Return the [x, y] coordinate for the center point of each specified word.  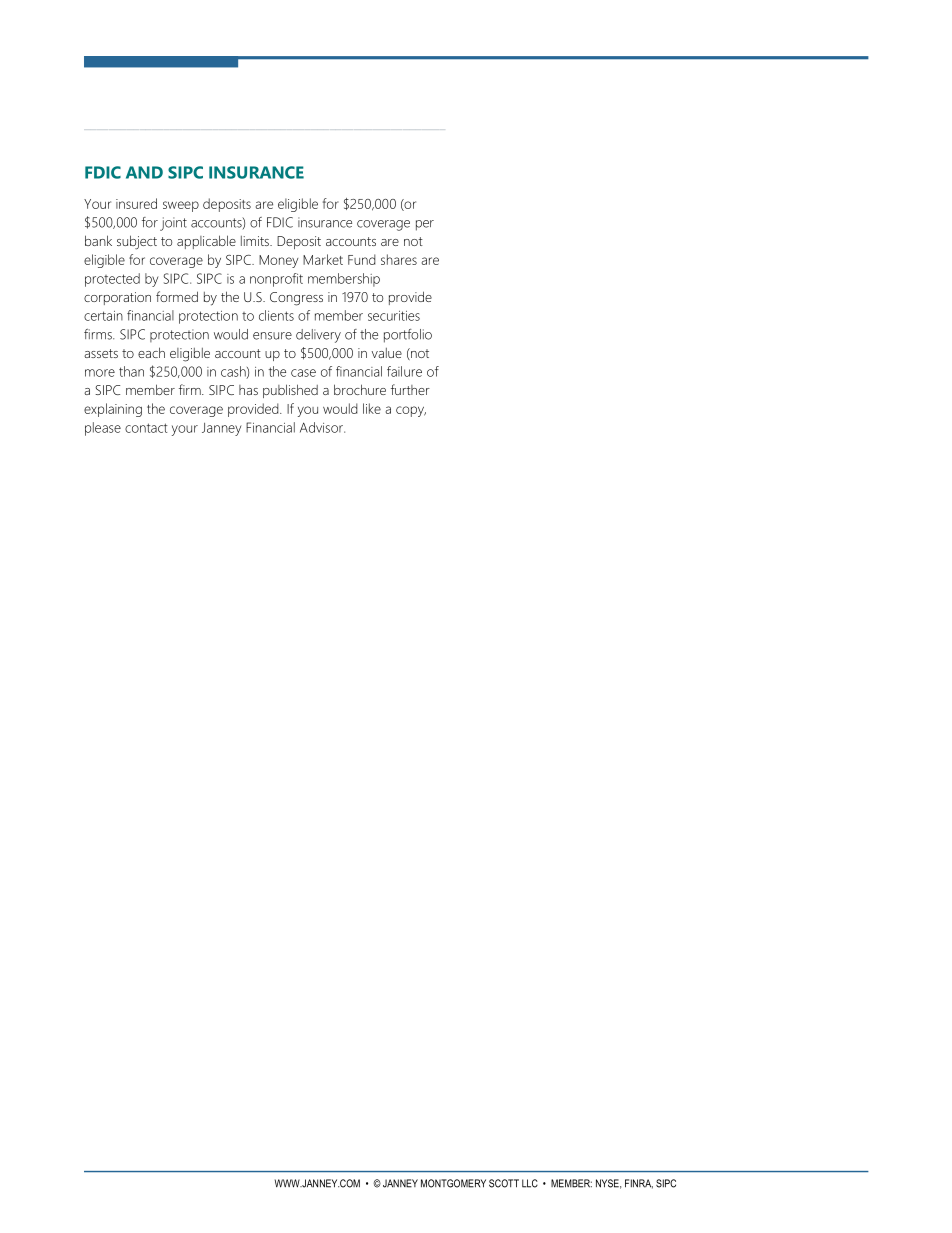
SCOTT [504, 1183]
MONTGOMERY [453, 1183]
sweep [181, 206]
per [425, 225]
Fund [362, 259]
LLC [530, 1183]
